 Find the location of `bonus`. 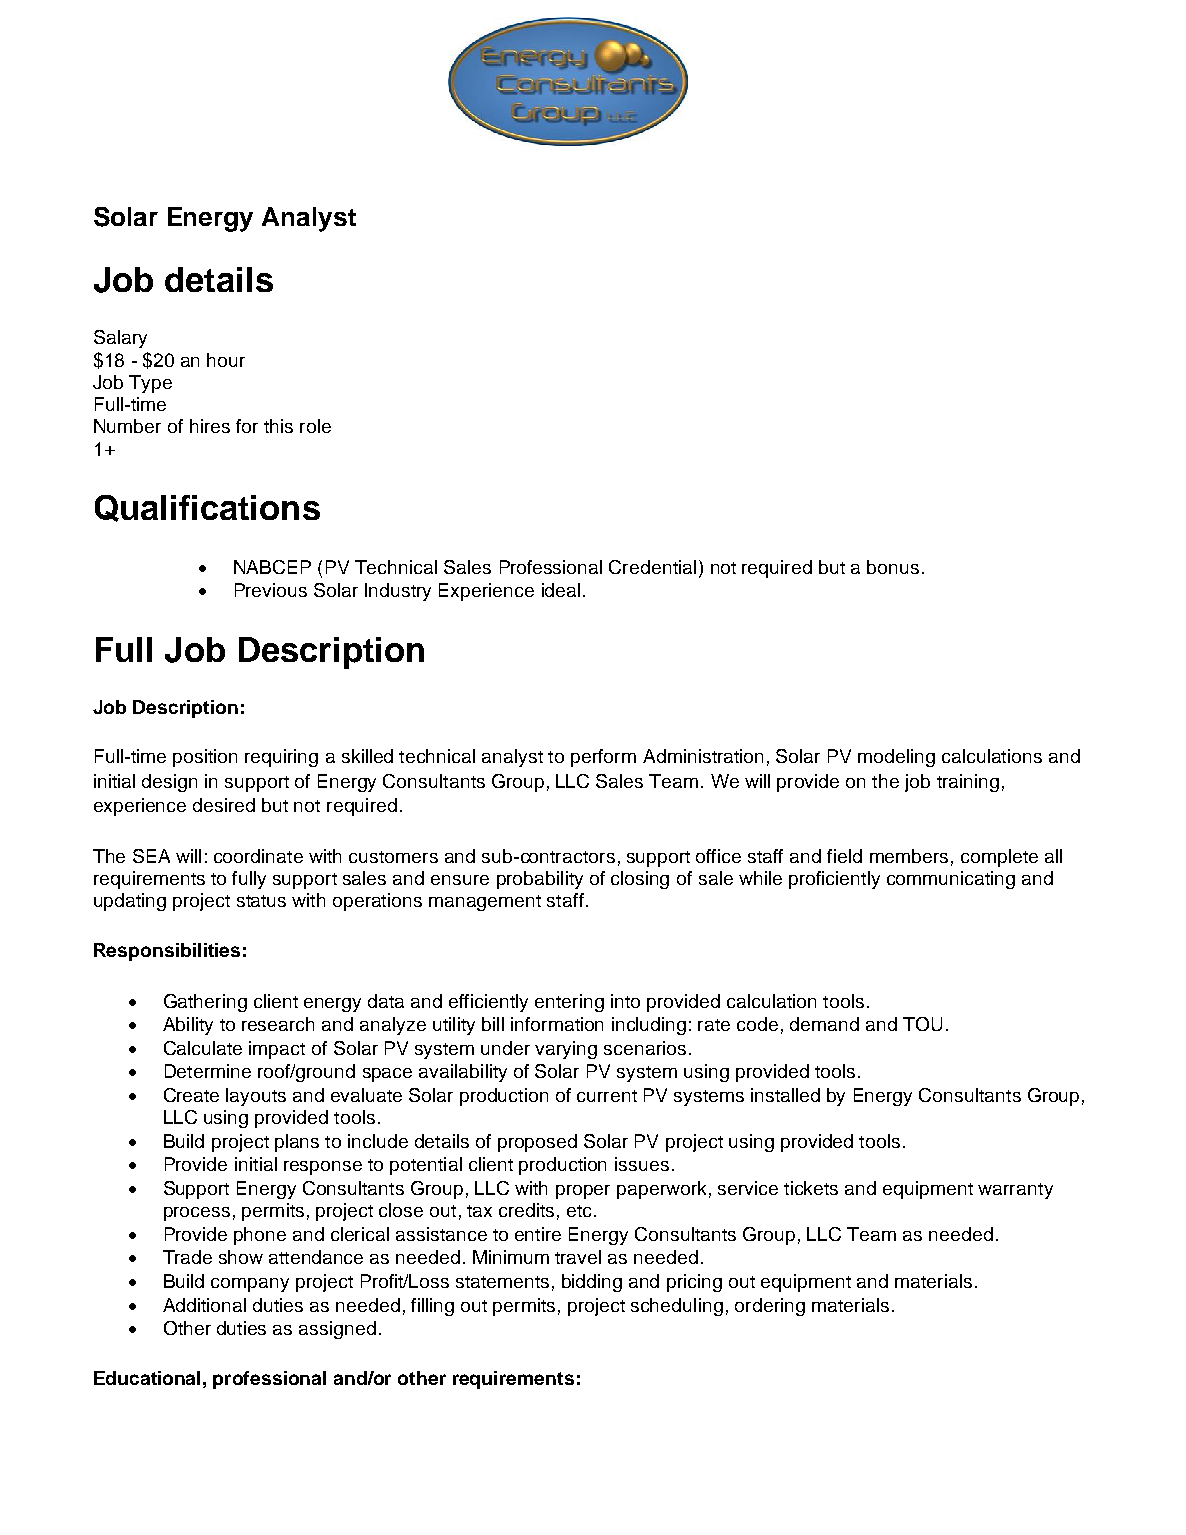

bonus is located at coordinates (893, 567).
